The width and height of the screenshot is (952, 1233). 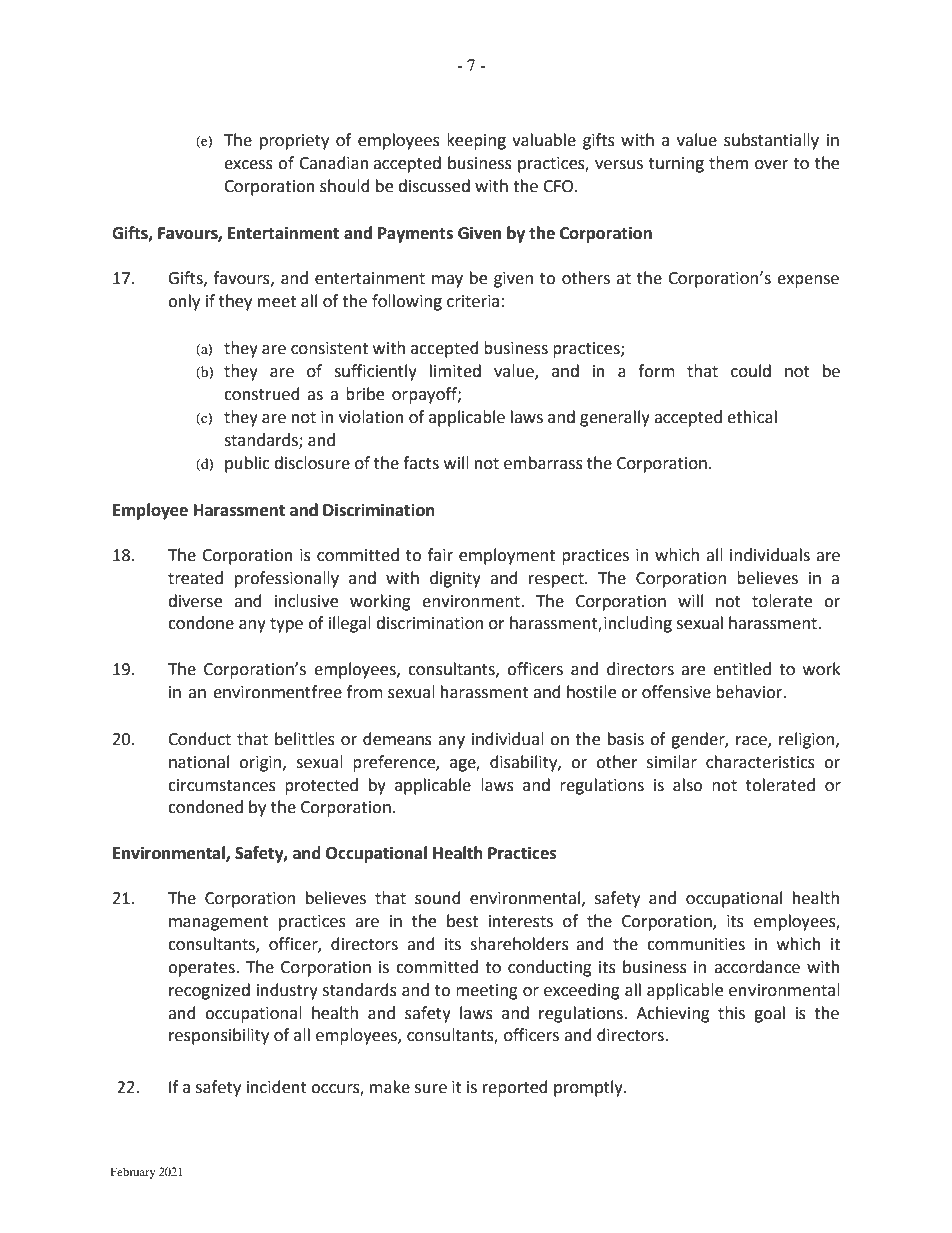 What do you see at coordinates (728, 163) in the screenshot?
I see `them` at bounding box center [728, 163].
